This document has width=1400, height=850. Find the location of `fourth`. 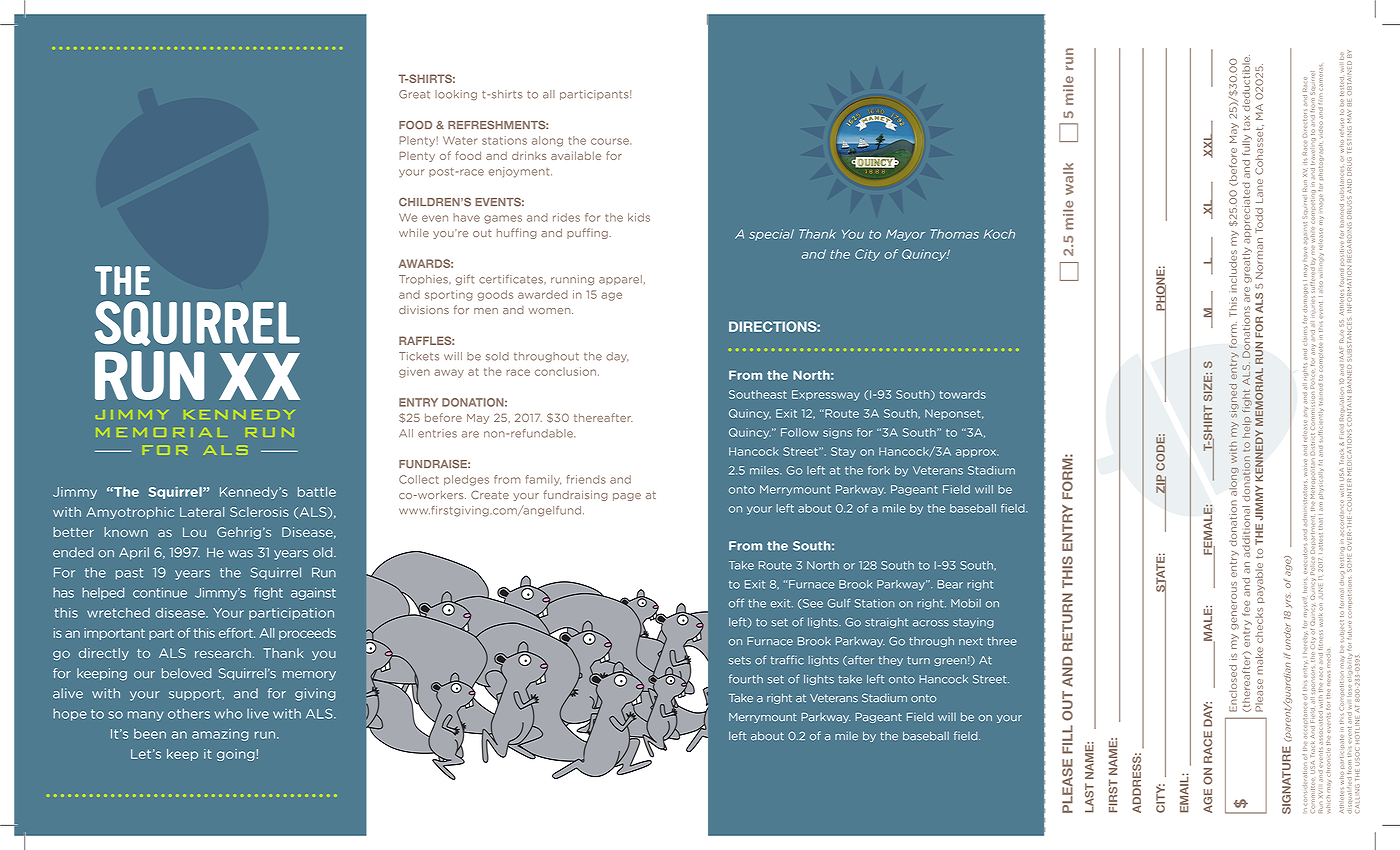

fourth is located at coordinates (746, 679).
